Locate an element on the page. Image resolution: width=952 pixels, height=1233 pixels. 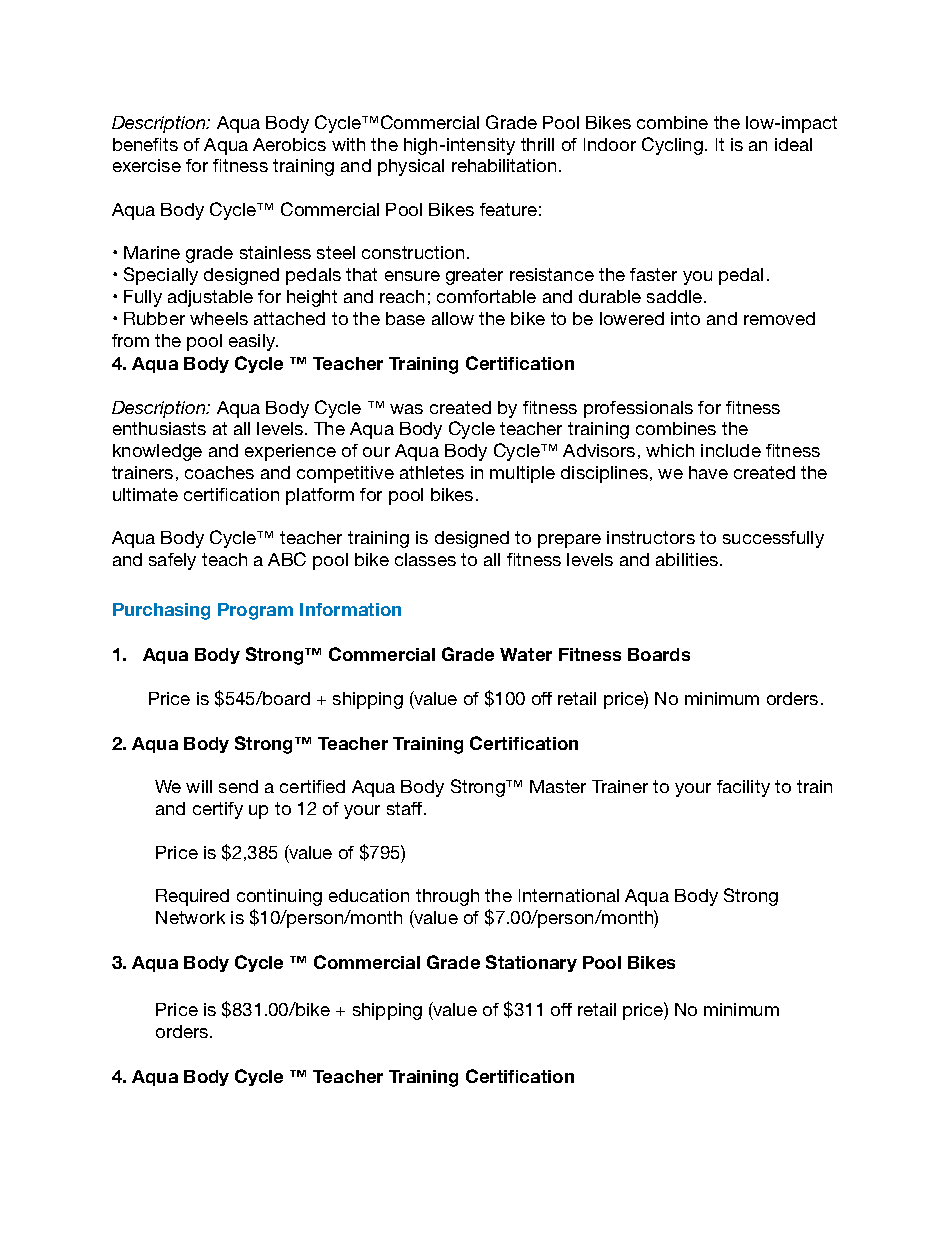
International is located at coordinates (569, 895).
